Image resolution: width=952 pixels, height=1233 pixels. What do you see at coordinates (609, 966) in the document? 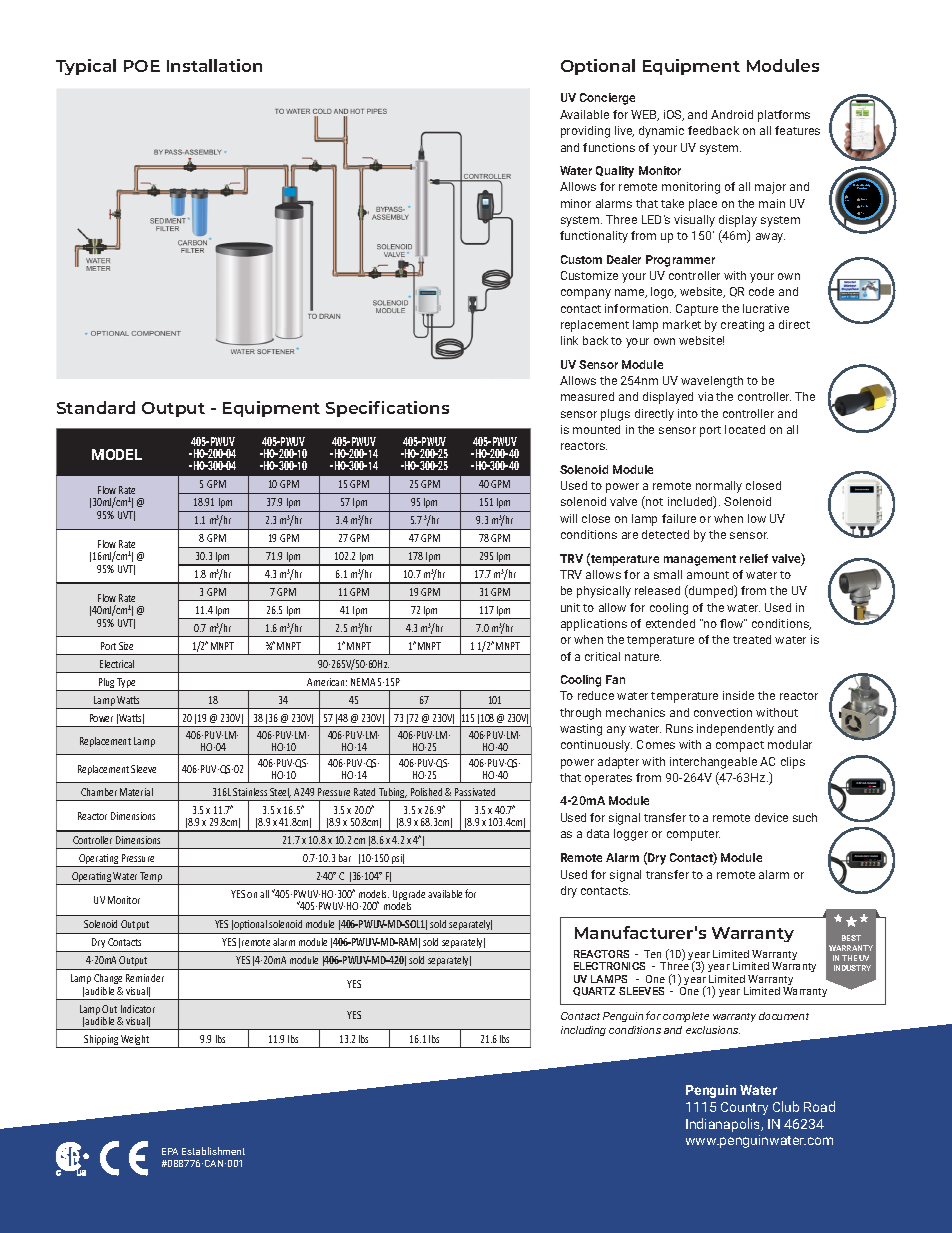
I see `ELECTRONICS` at bounding box center [609, 966].
